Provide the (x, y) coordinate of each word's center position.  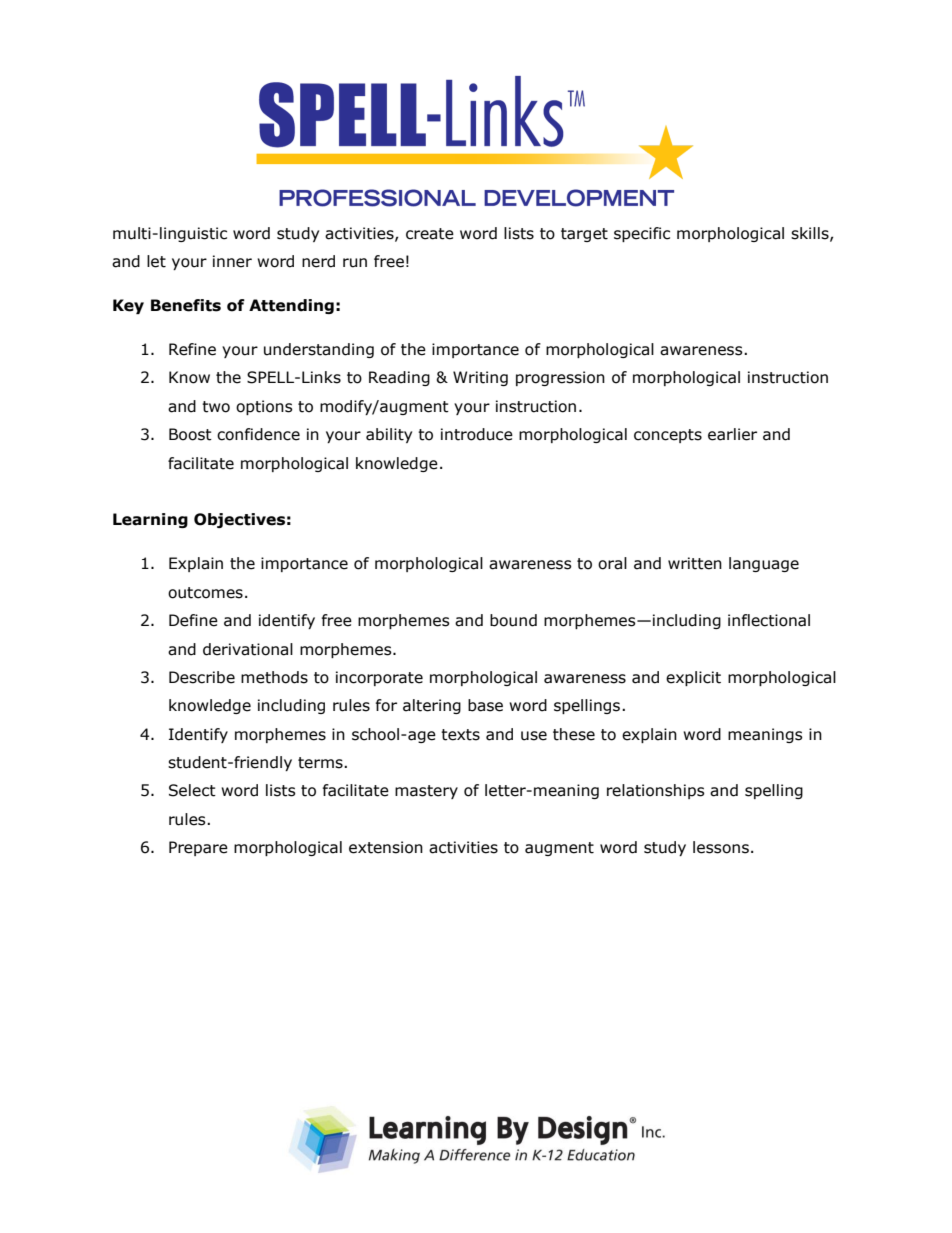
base (485, 705)
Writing (480, 378)
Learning (150, 520)
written (695, 563)
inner (232, 261)
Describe (202, 677)
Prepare (198, 848)
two (216, 407)
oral (612, 563)
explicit (693, 678)
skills (811, 234)
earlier (732, 434)
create (430, 234)
